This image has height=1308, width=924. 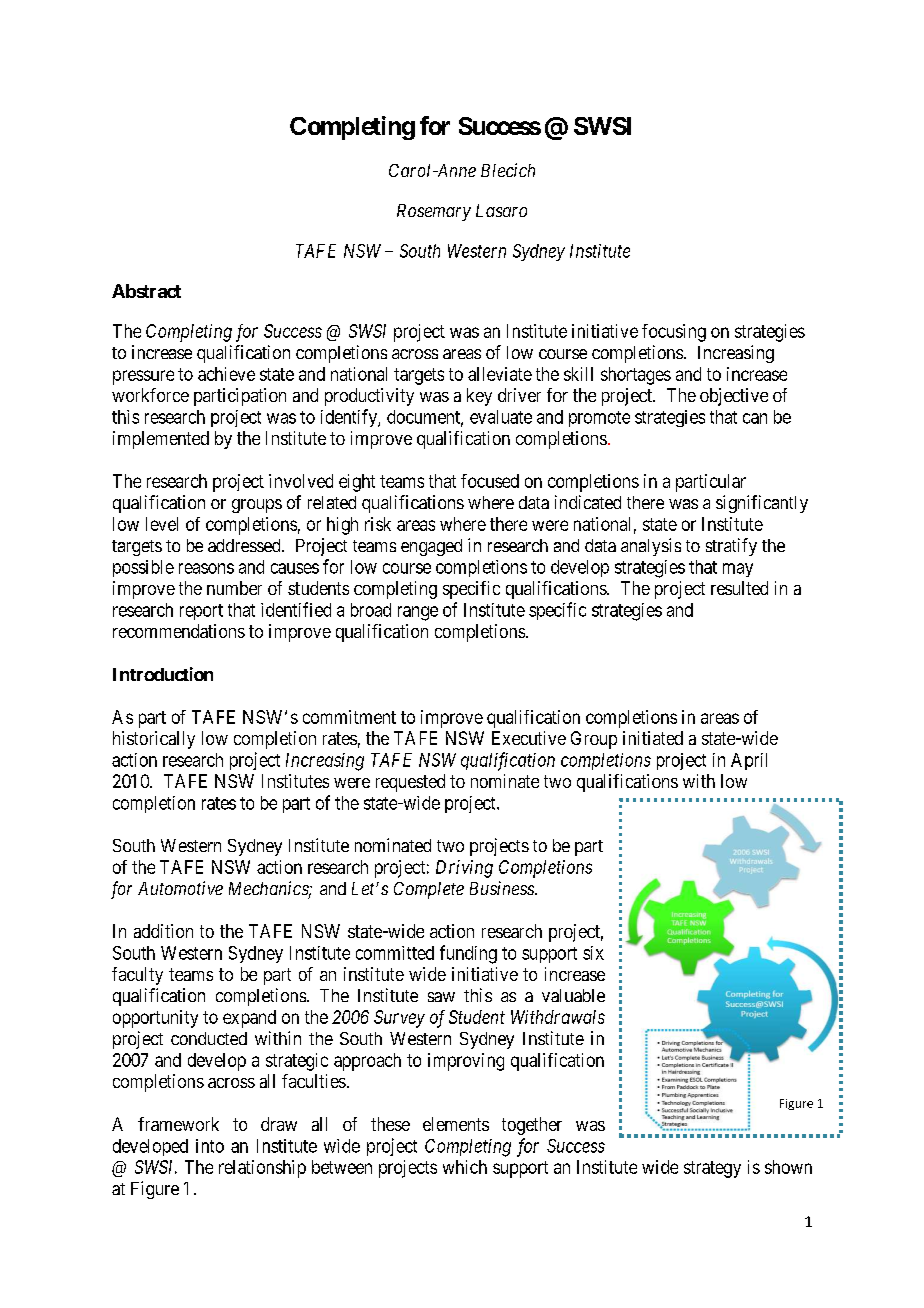 What do you see at coordinates (210, 1146) in the image?
I see `into` at bounding box center [210, 1146].
